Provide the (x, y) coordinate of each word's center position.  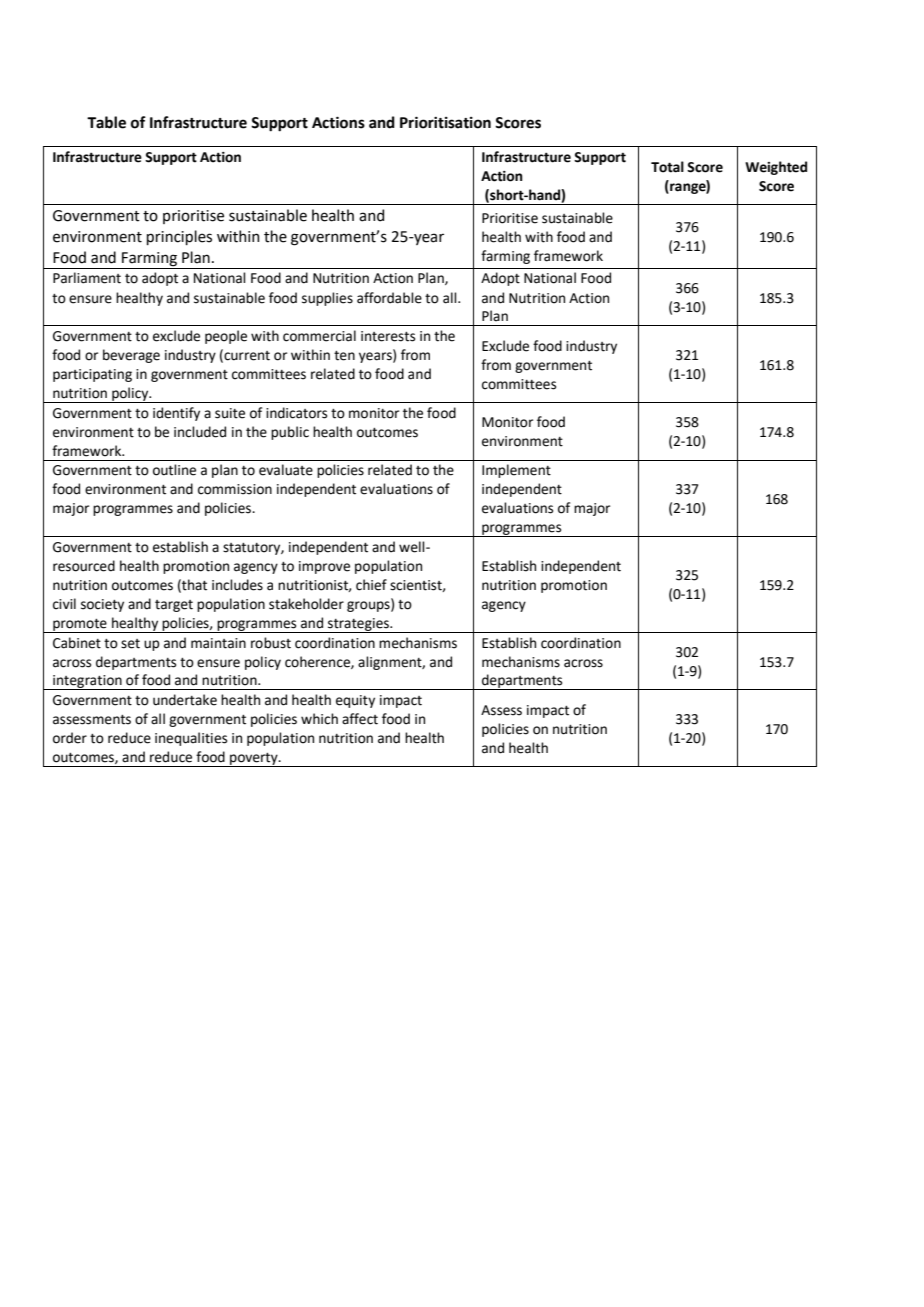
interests (388, 336)
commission (235, 489)
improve (324, 567)
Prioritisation (445, 123)
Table (106, 122)
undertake (185, 700)
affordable (389, 298)
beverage (131, 356)
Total (667, 167)
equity (355, 701)
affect (360, 719)
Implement (516, 471)
